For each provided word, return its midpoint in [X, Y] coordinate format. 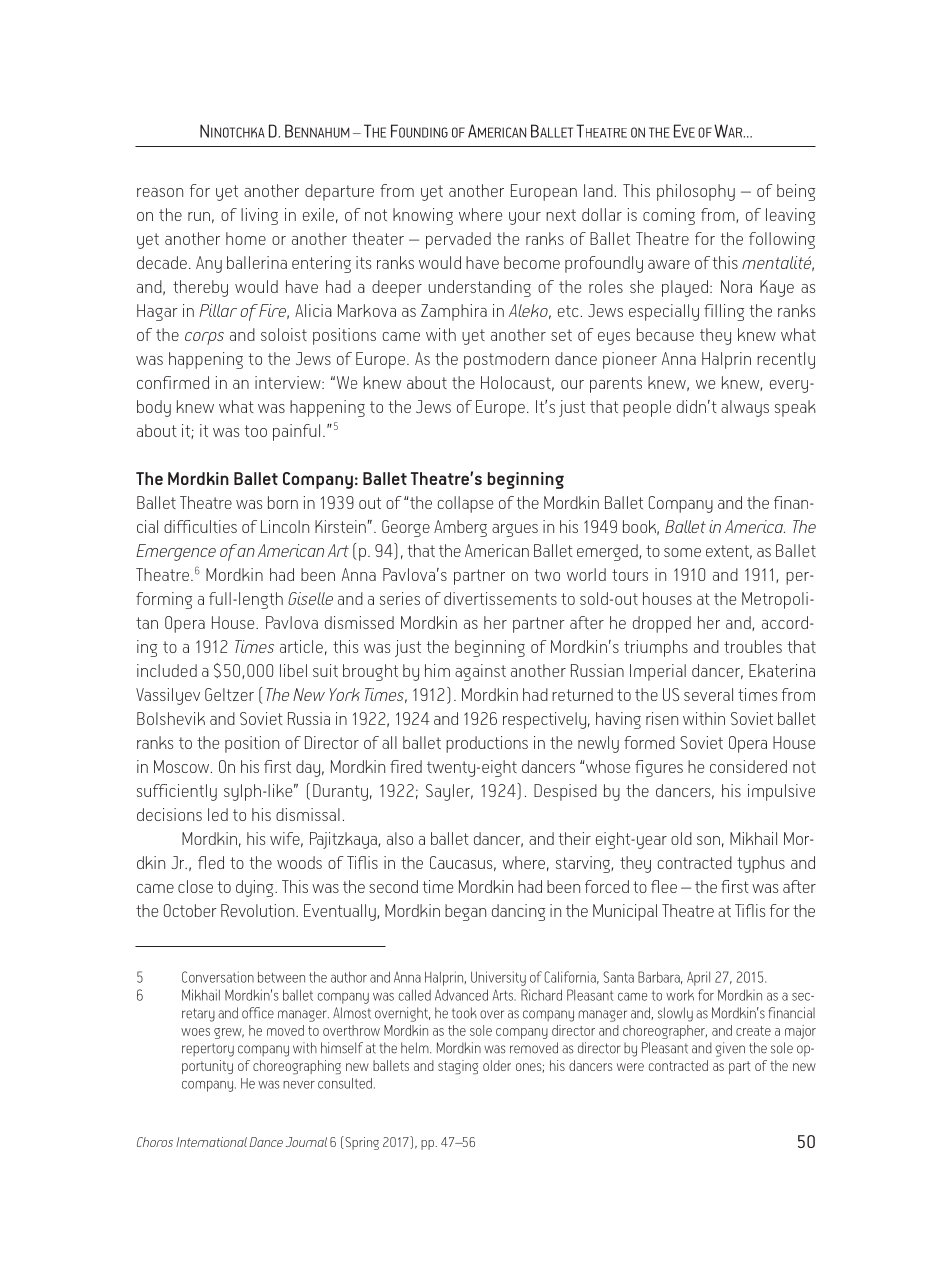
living [259, 216]
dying [256, 888]
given [730, 1049]
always [745, 408]
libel [293, 670]
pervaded [458, 240]
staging [458, 1067]
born [283, 502]
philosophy [696, 192]
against [480, 672]
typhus [761, 864]
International [211, 1142]
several [708, 694]
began [465, 912]
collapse [465, 504]
